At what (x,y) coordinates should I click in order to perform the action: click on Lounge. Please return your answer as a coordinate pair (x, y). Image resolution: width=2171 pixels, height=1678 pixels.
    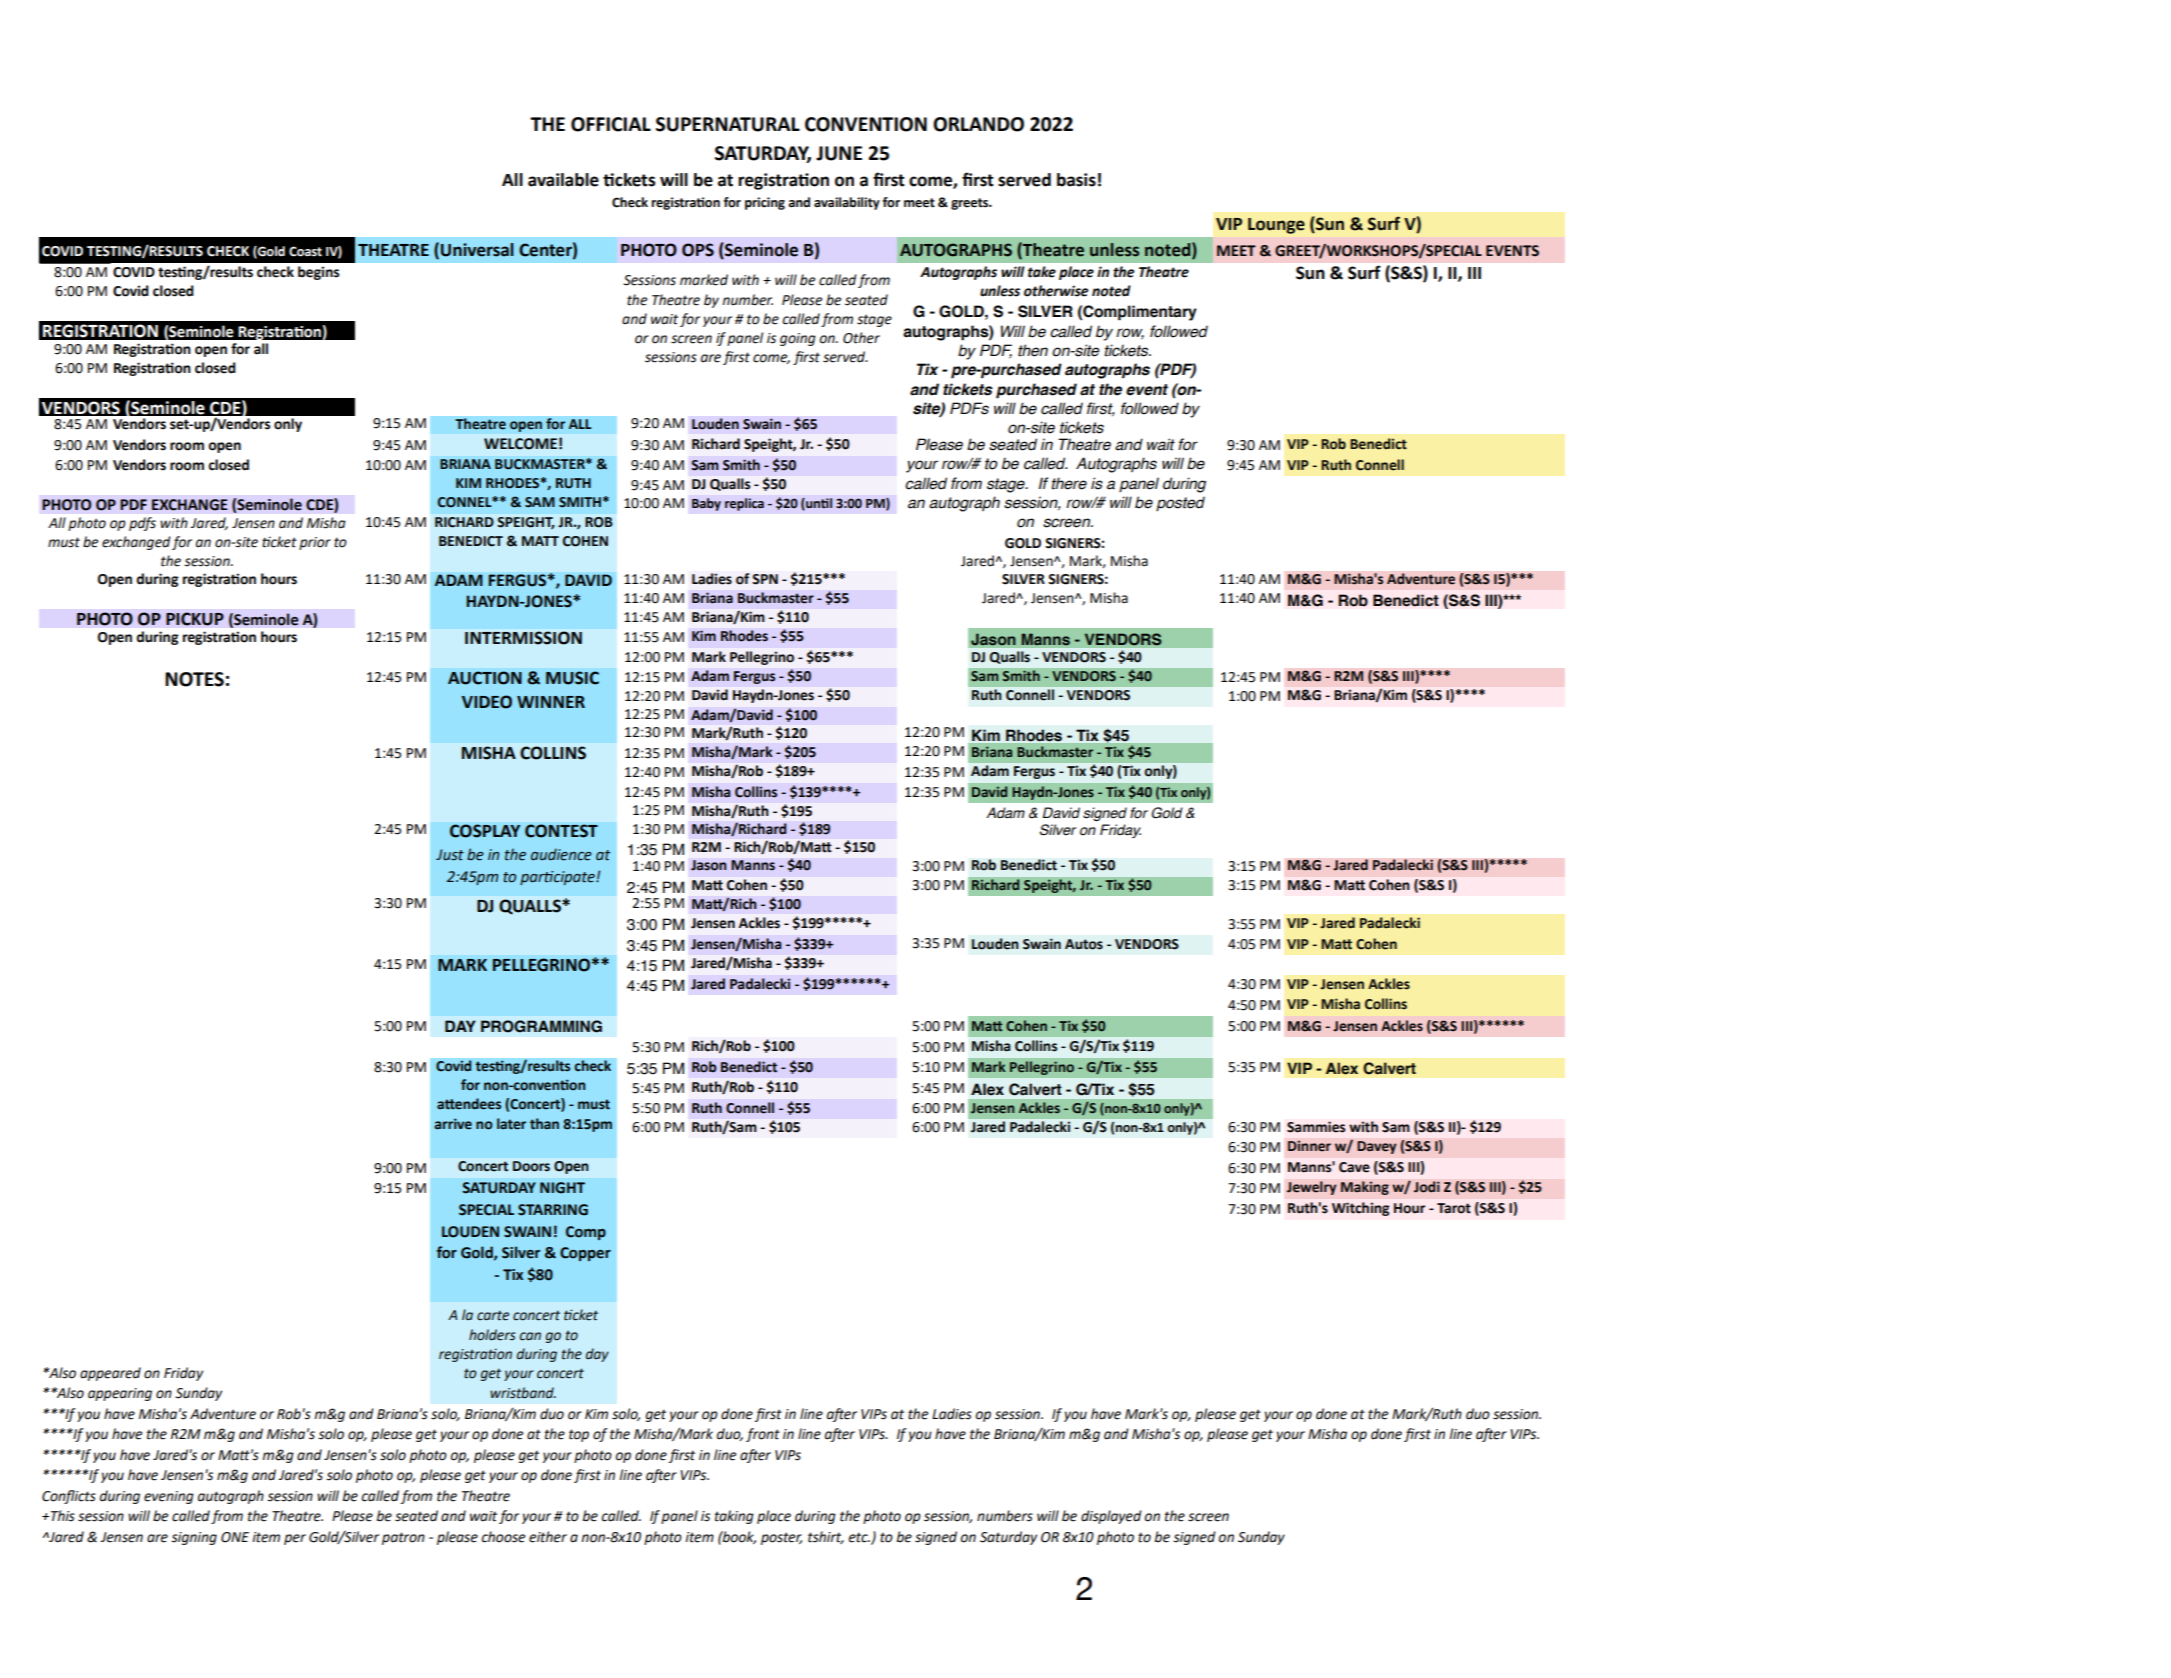
    Looking at the image, I should click on (1276, 226).
